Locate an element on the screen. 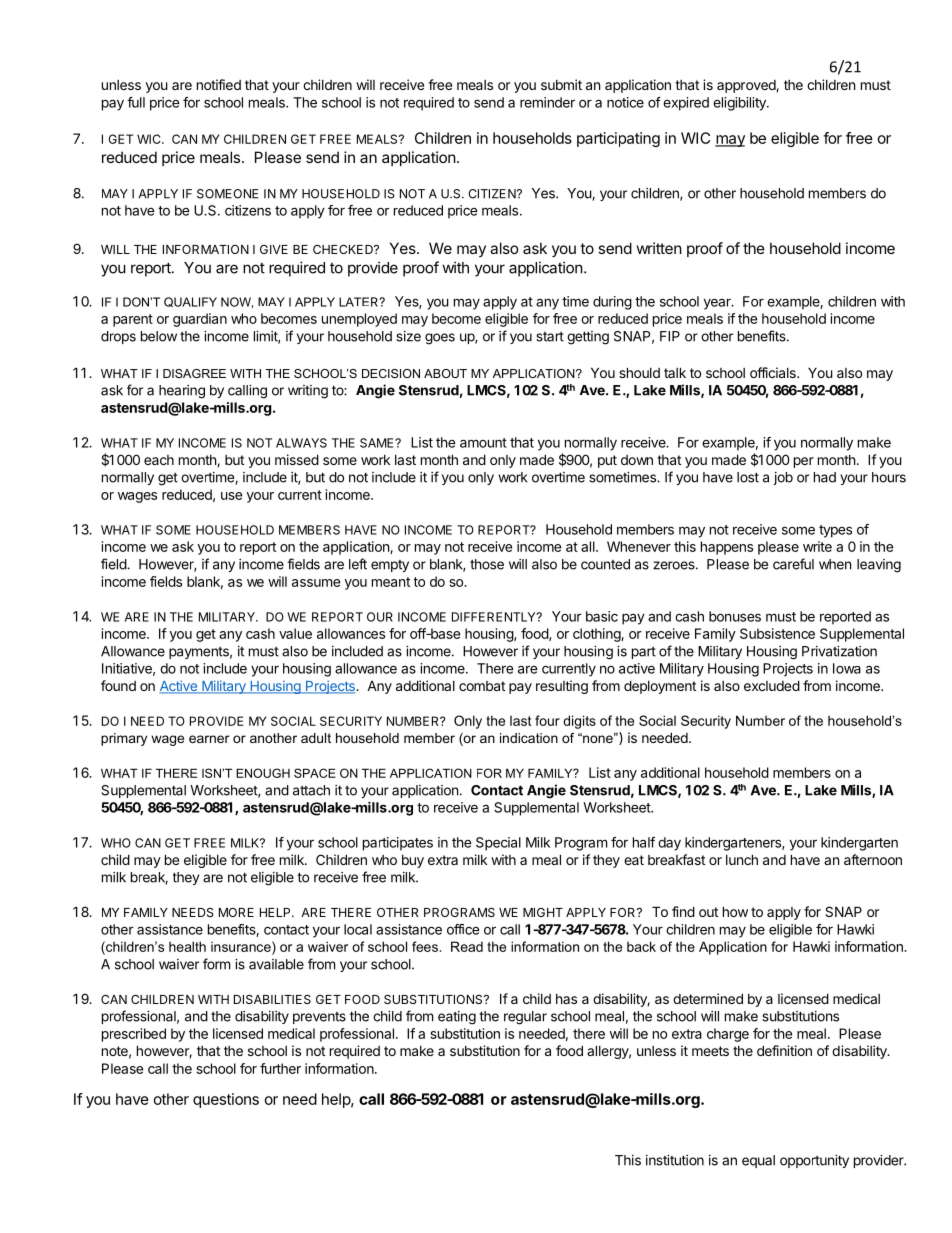 This screenshot has width=952, height=1233. eligibility is located at coordinates (740, 104).
